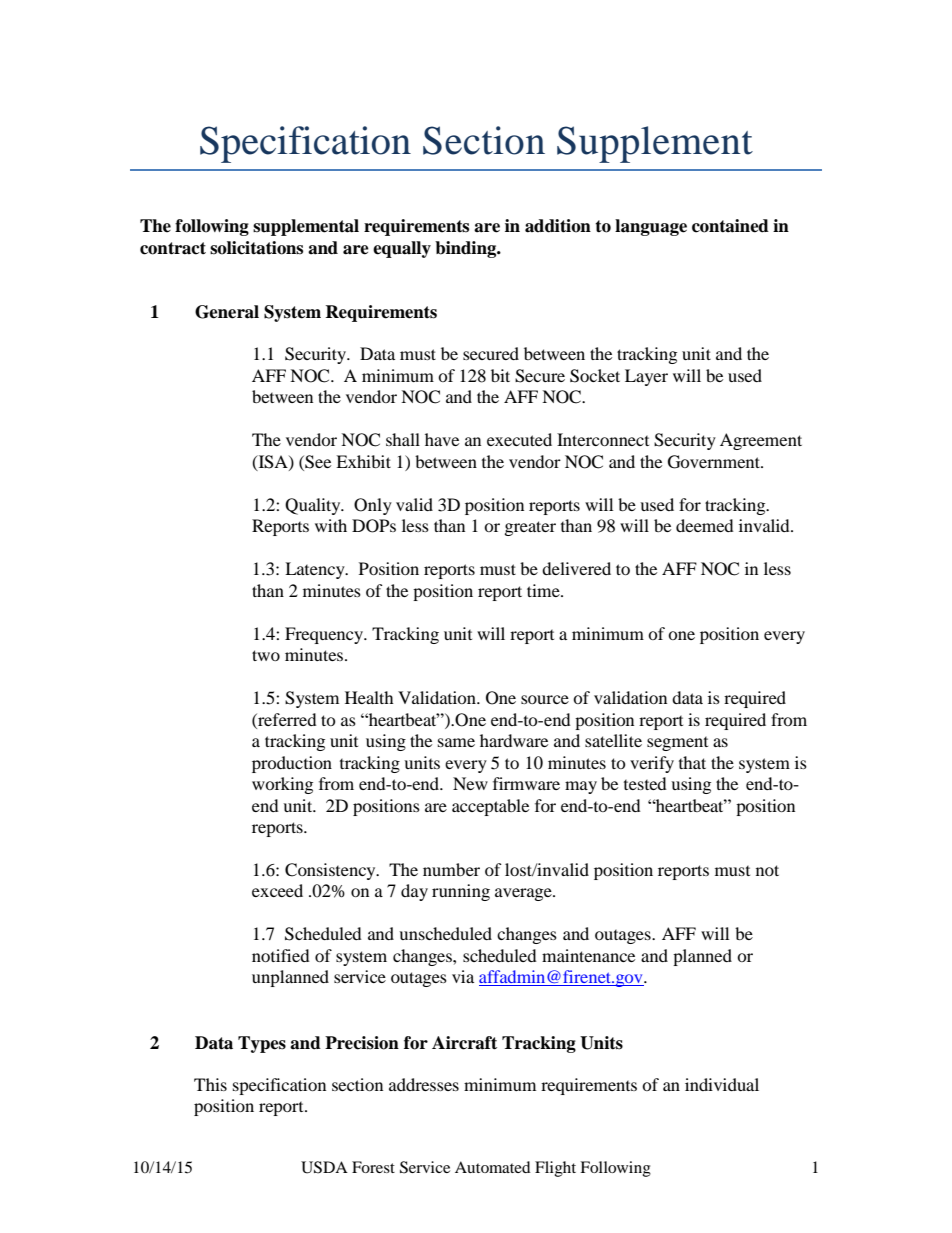 Image resolution: width=952 pixels, height=1233 pixels. I want to click on Automated, so click(493, 1167).
